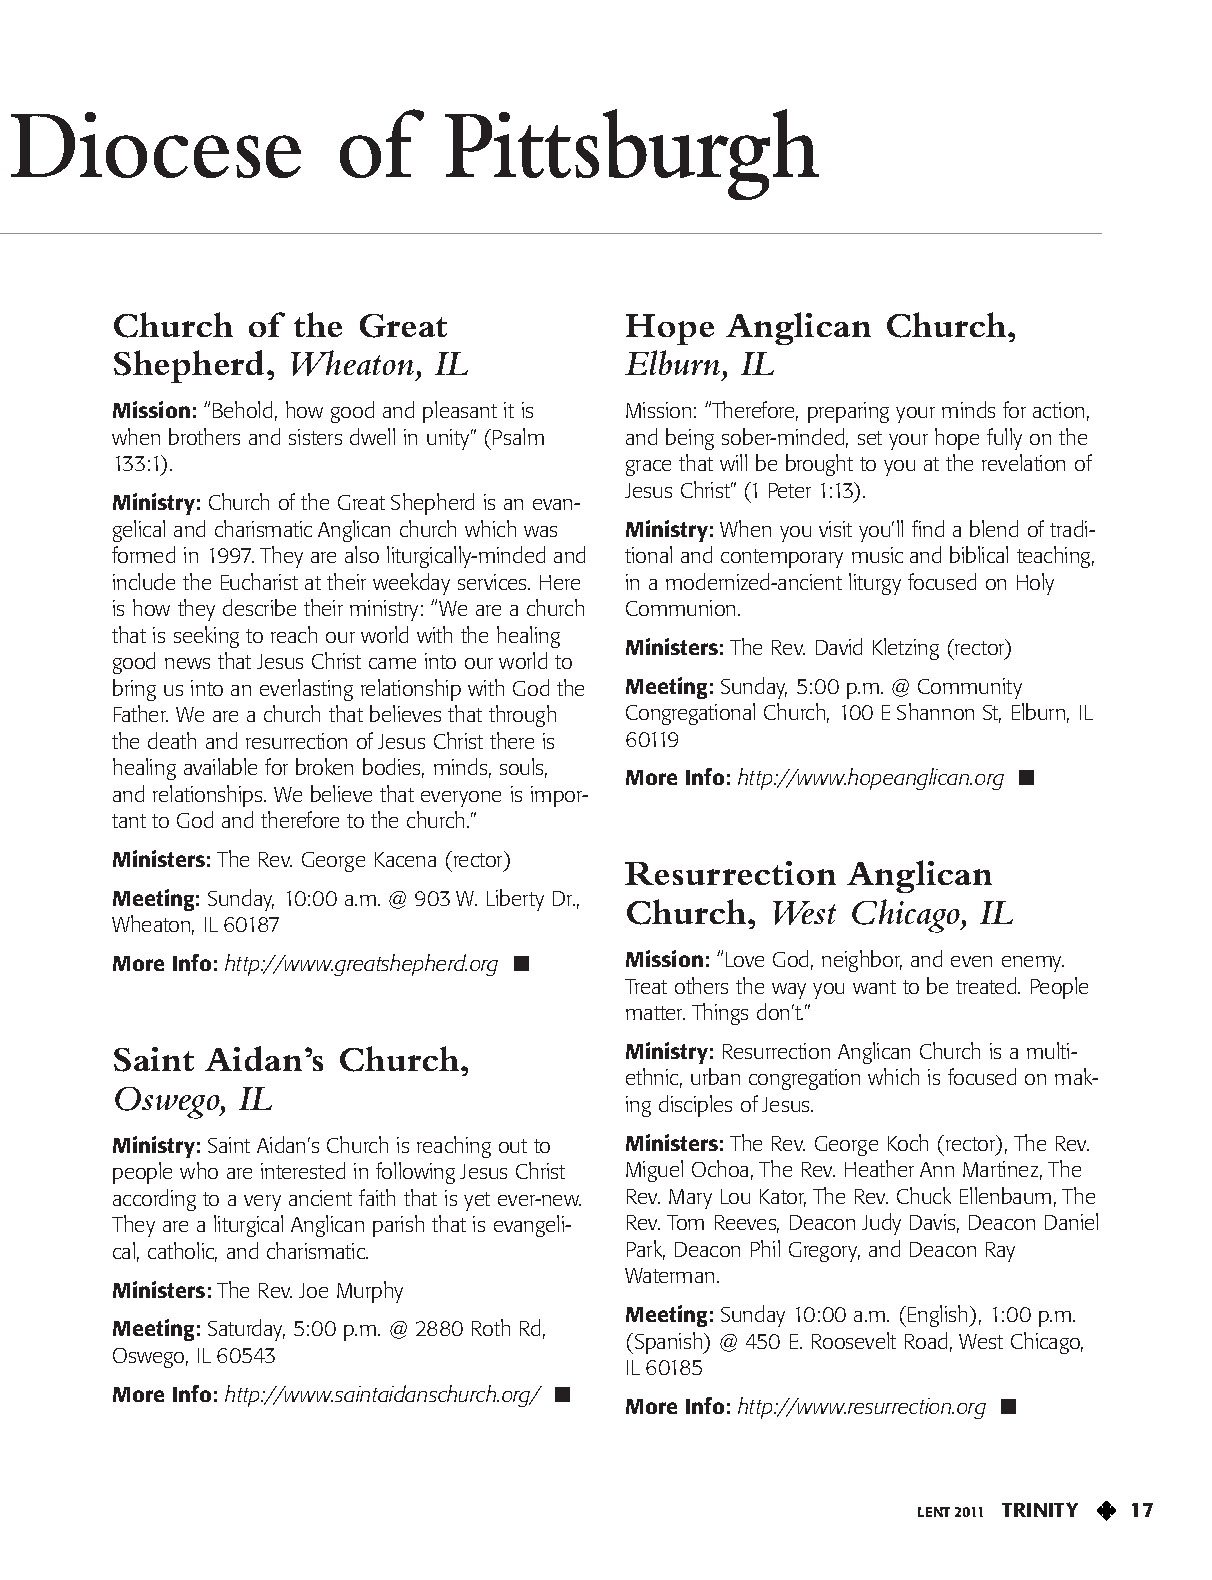 Image resolution: width=1212 pixels, height=1580 pixels. Describe the element at coordinates (156, 145) in the screenshot. I see `Diocese` at that location.
